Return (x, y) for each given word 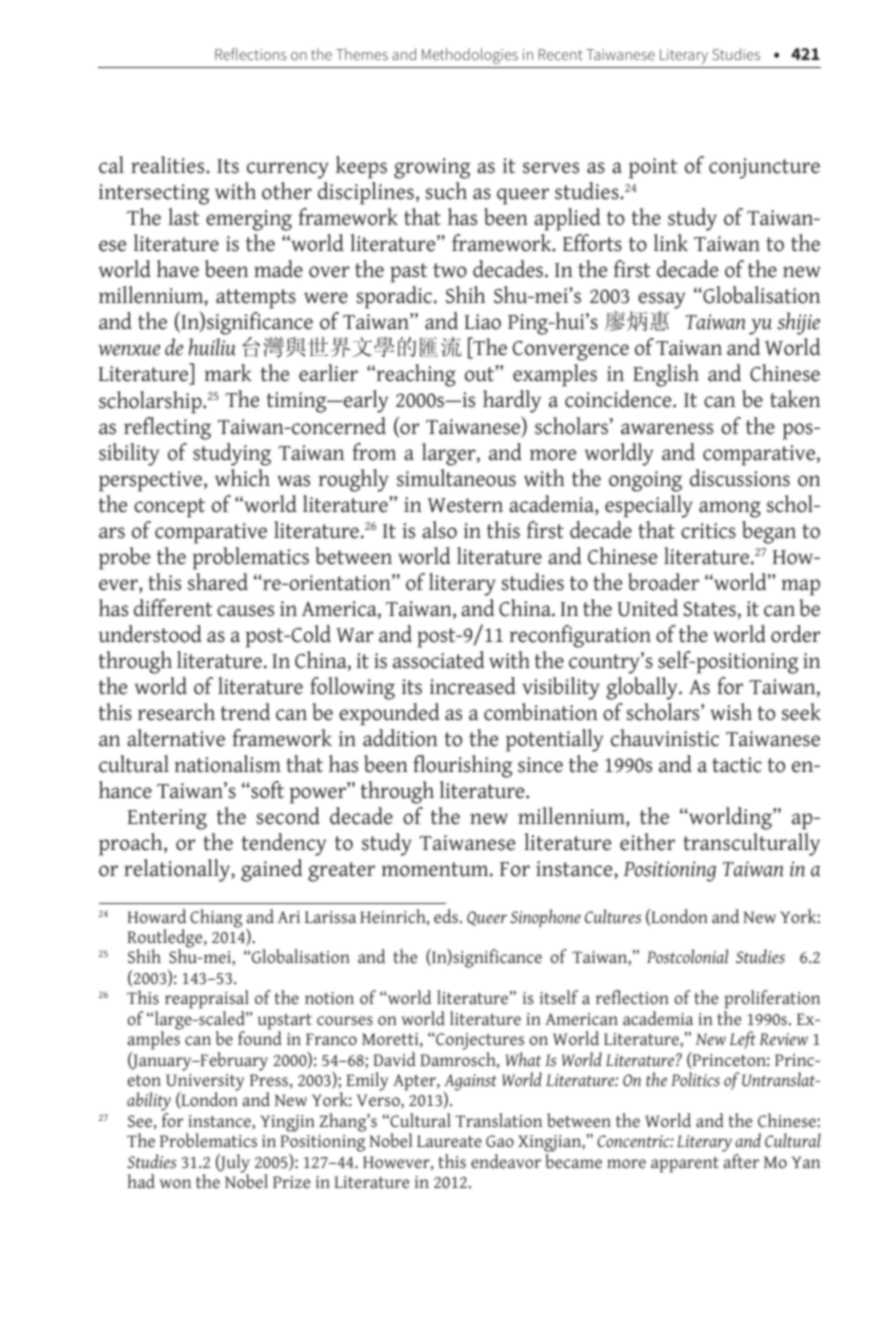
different (173, 608)
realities (169, 165)
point (653, 168)
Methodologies (470, 56)
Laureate (449, 1141)
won (175, 1184)
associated (438, 660)
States (711, 609)
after (741, 1161)
